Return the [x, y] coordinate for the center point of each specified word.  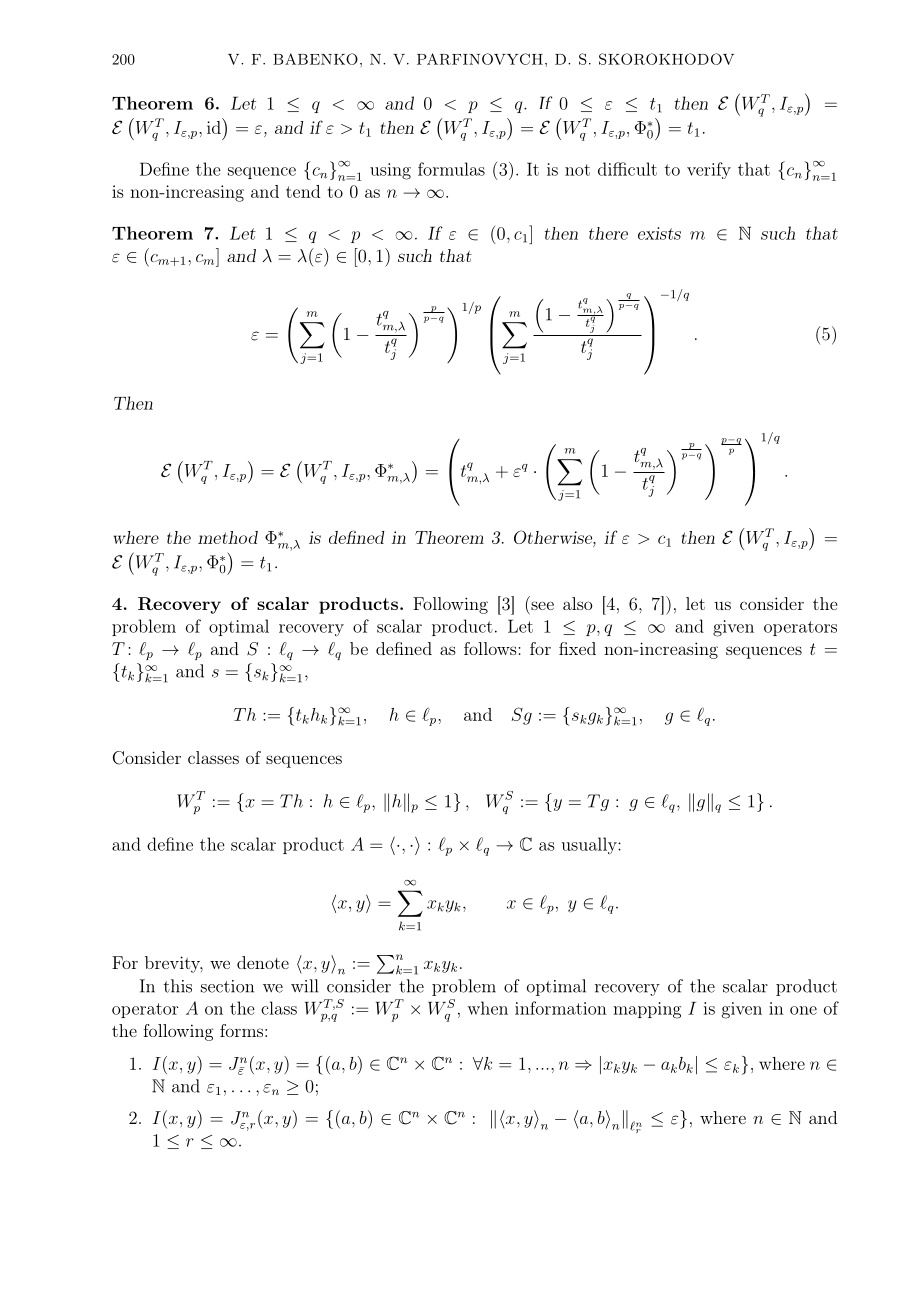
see [542, 605]
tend [303, 191]
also [577, 603]
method [228, 537]
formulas [451, 169]
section [227, 986]
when [487, 1008]
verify [709, 170]
